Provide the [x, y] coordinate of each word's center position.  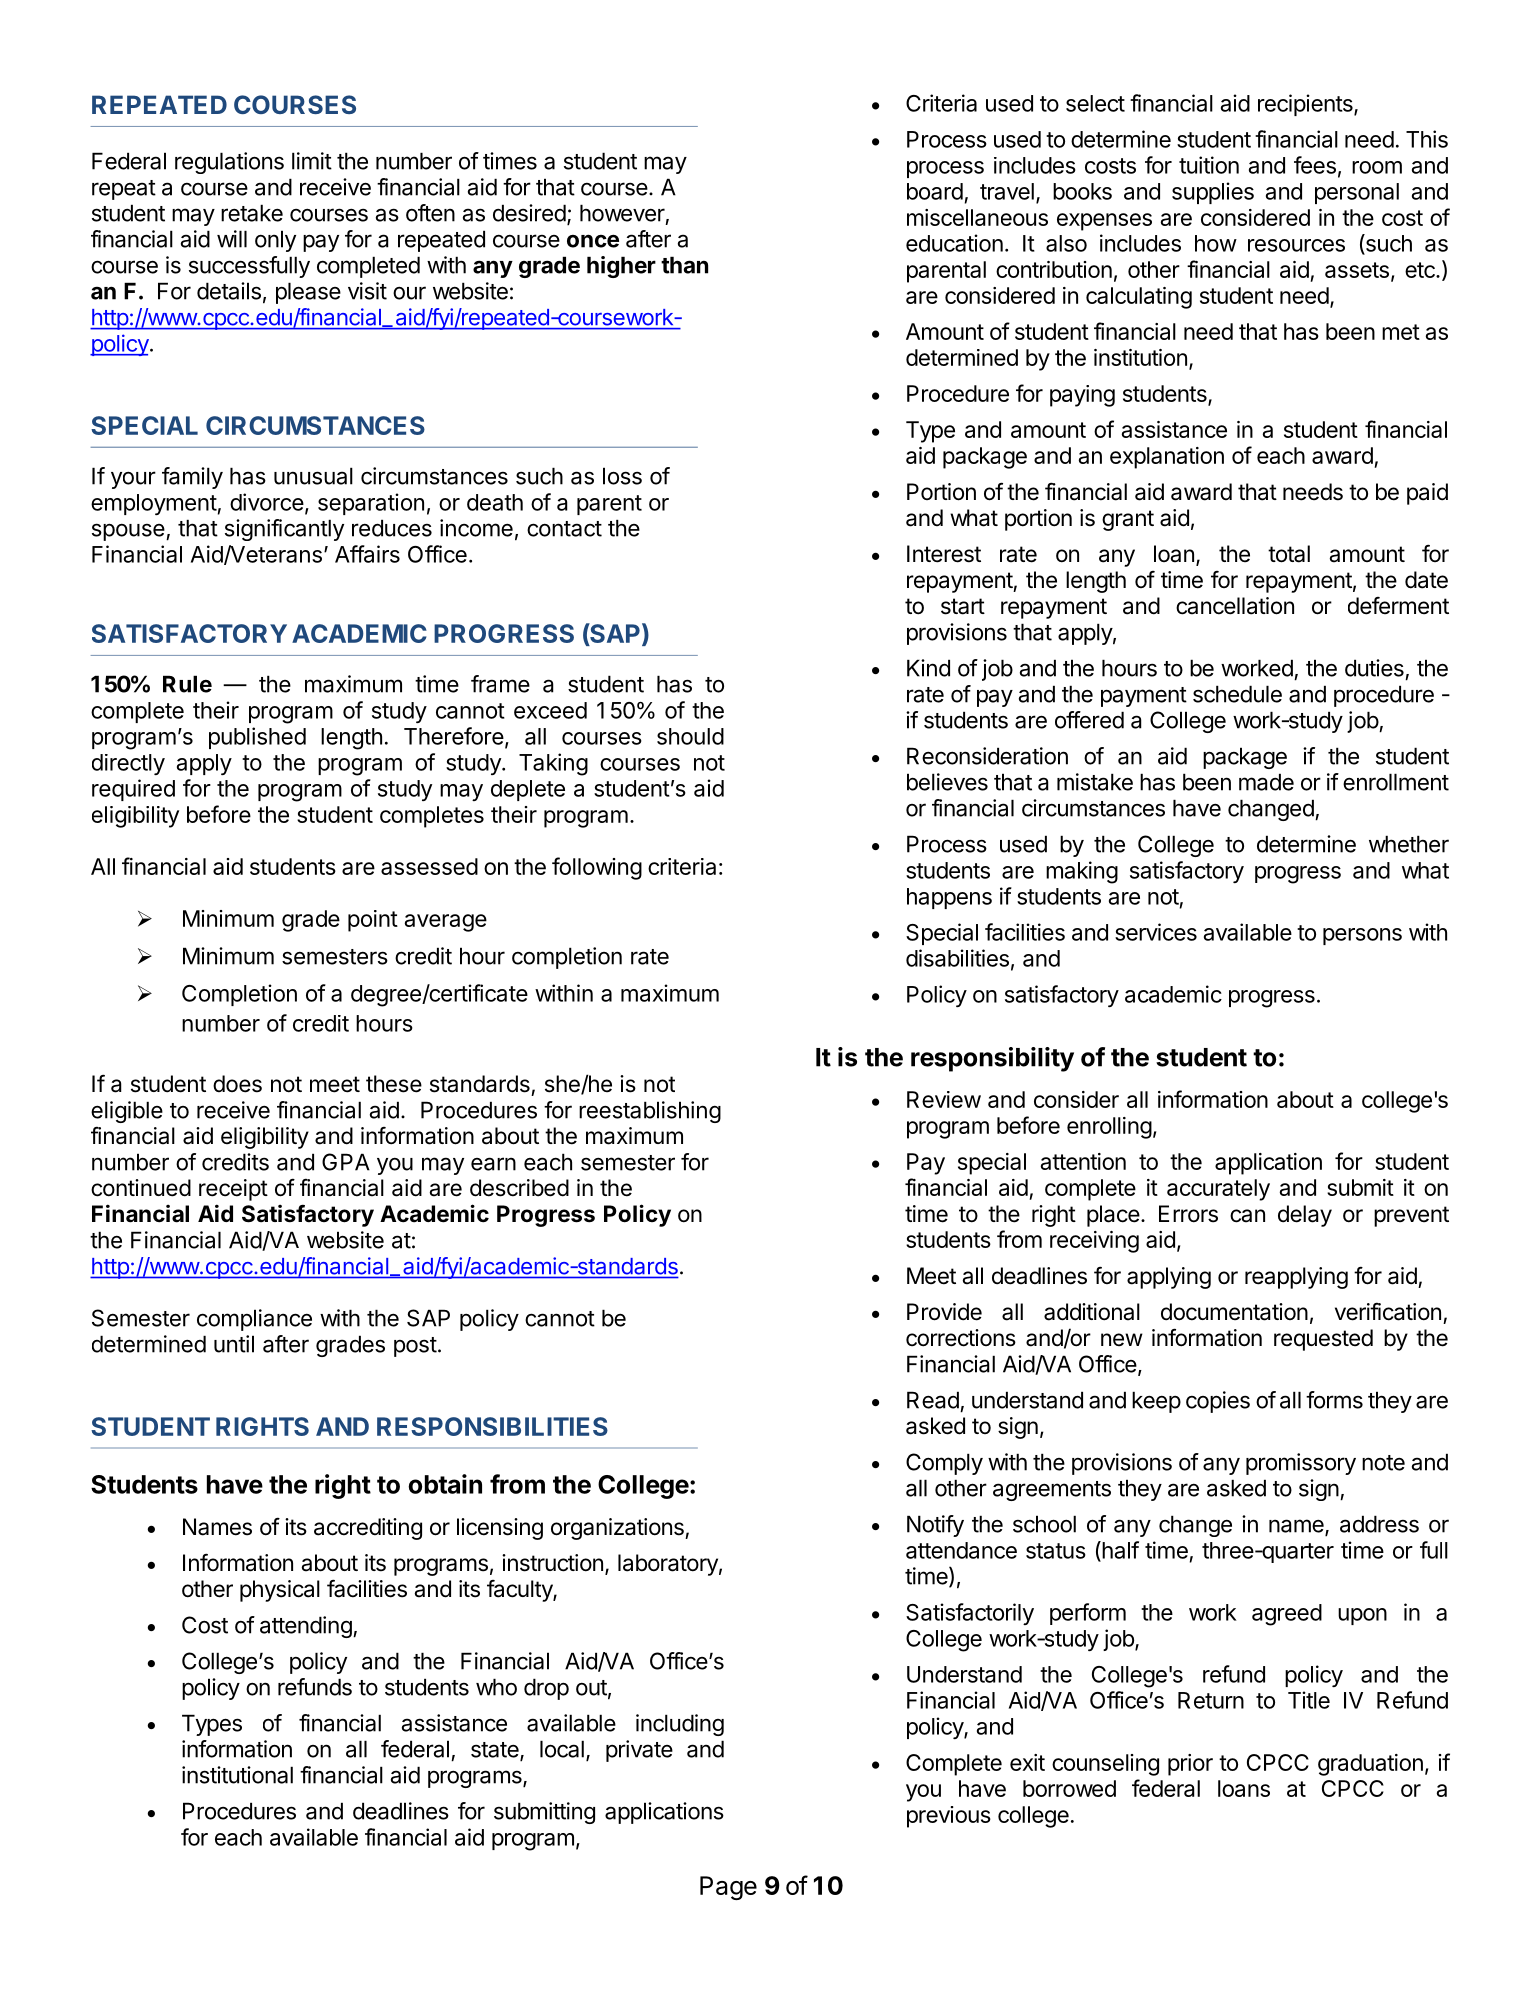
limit [312, 161]
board [935, 191]
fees [1315, 165]
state [496, 1751]
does [237, 1084]
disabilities [957, 958]
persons [1362, 936]
